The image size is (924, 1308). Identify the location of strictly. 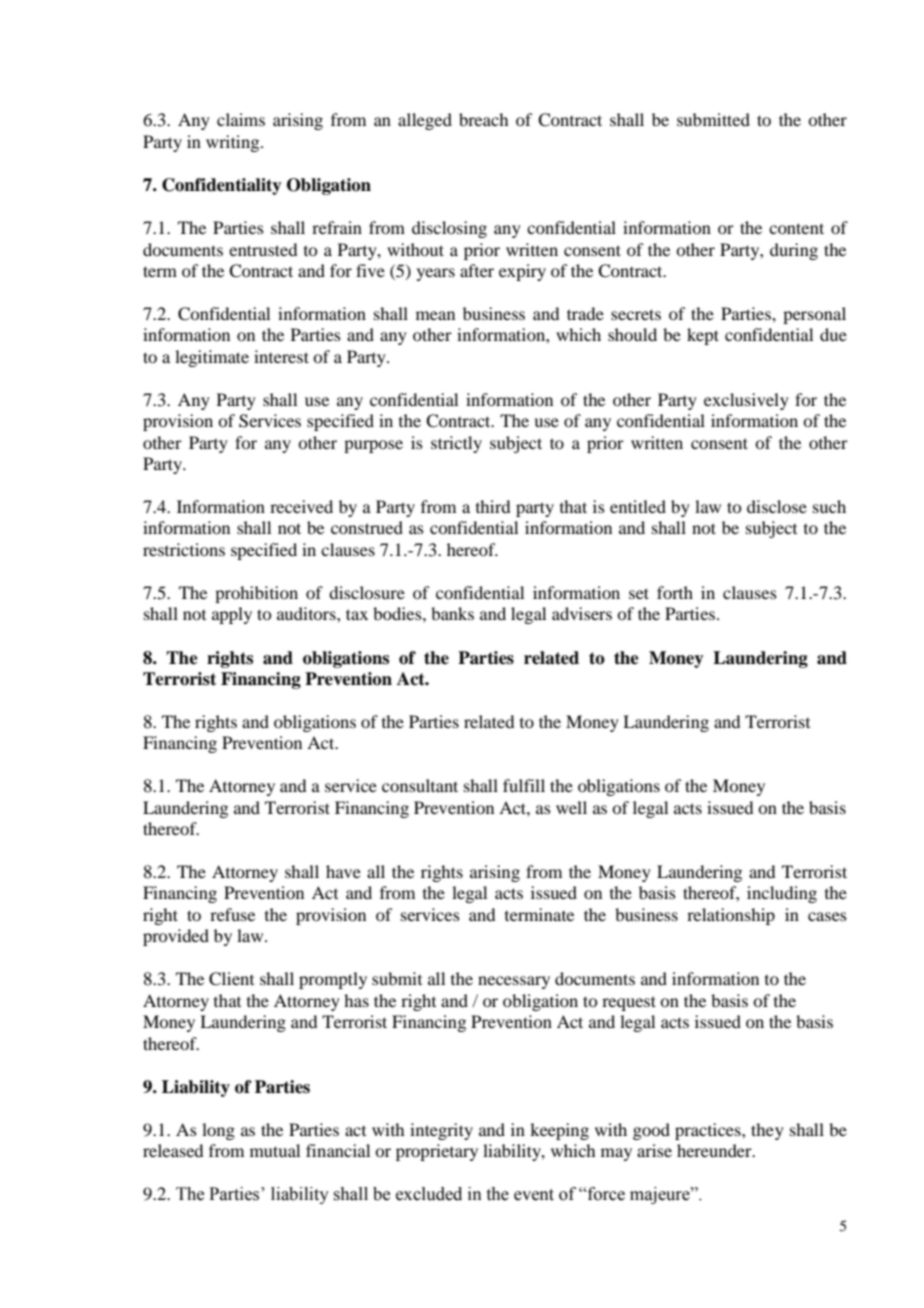
(456, 444).
